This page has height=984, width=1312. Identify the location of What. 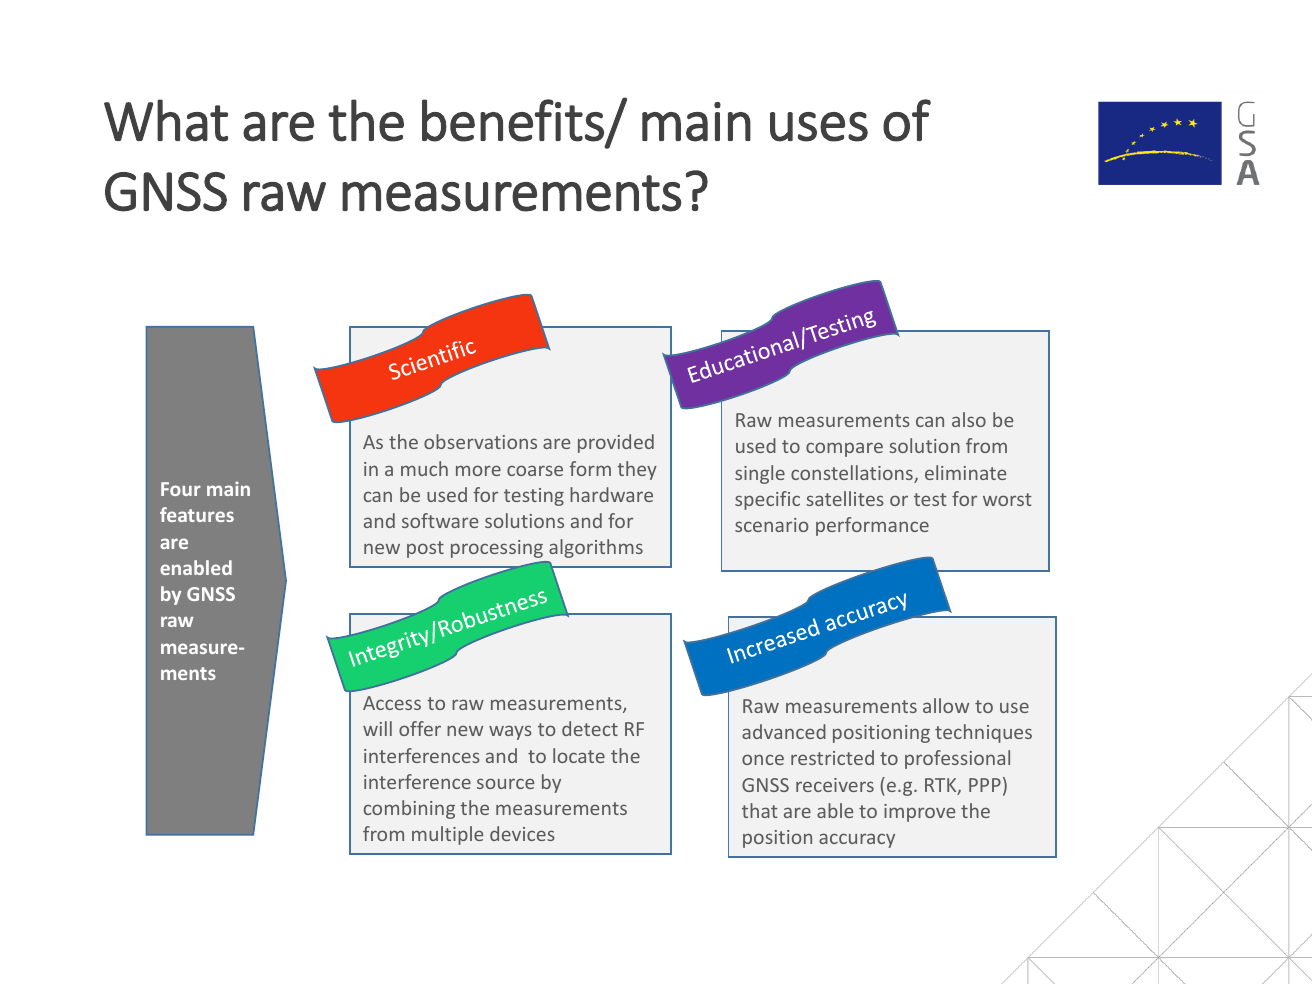
(166, 120).
